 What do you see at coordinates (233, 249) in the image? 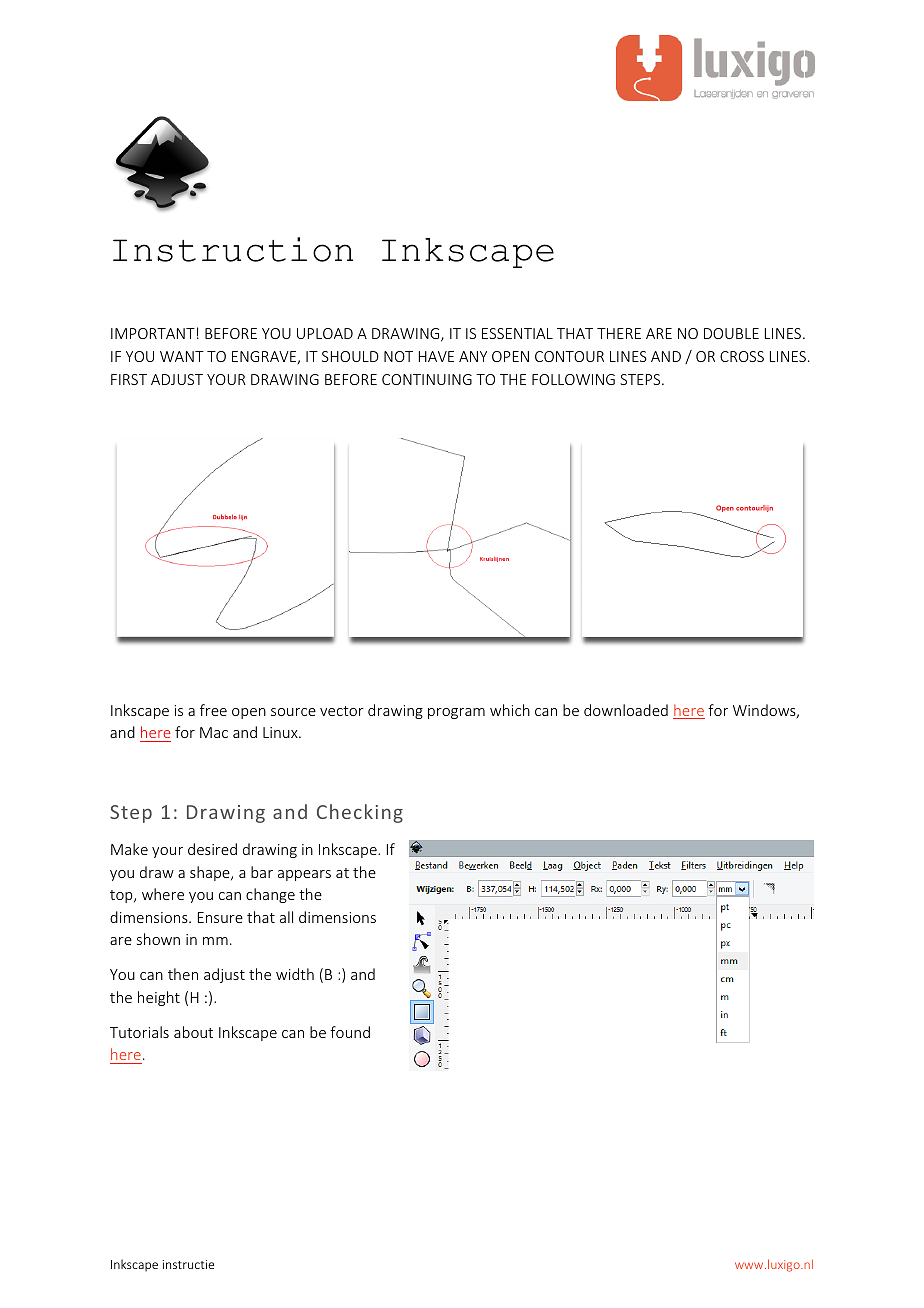
I see `Instruction` at bounding box center [233, 249].
